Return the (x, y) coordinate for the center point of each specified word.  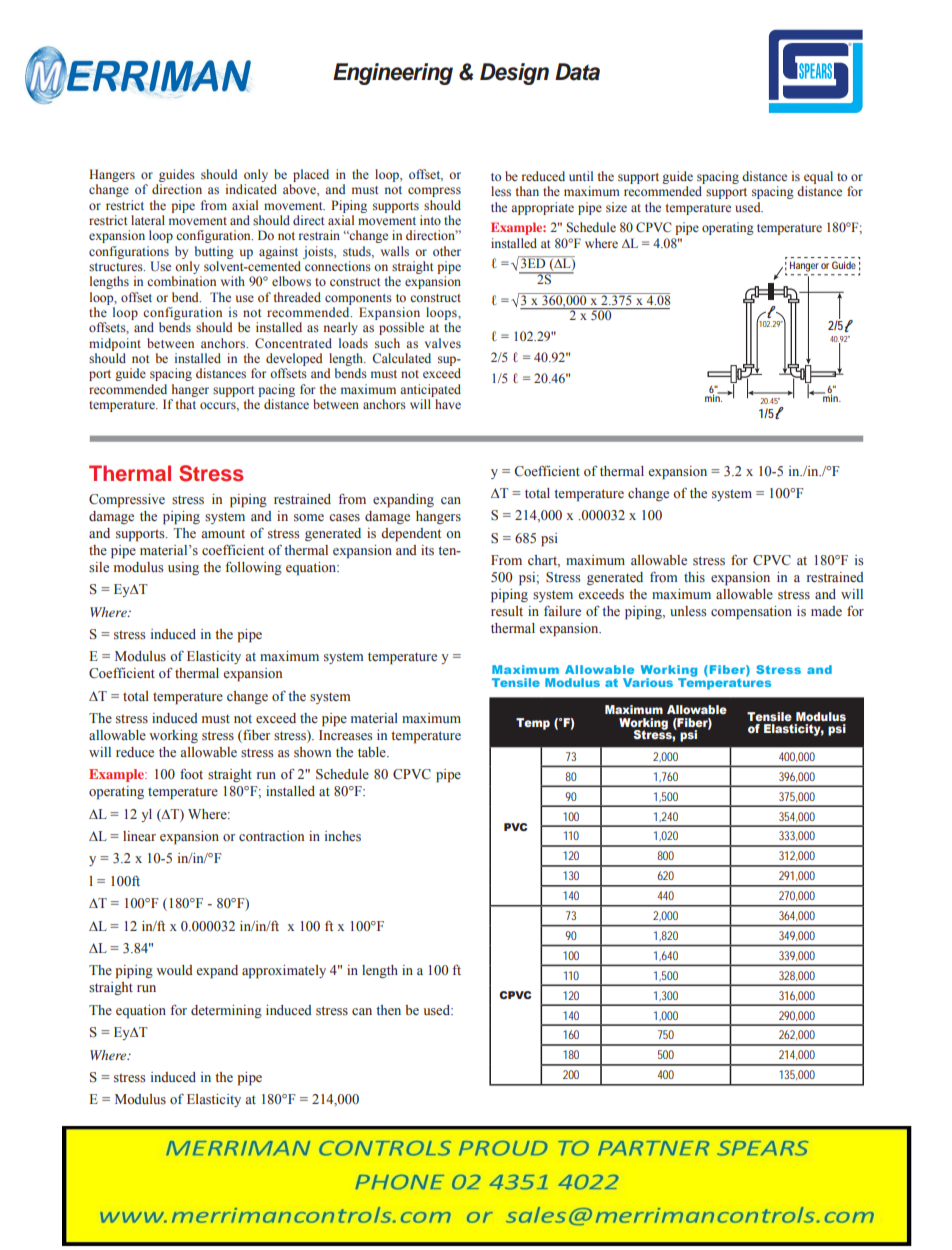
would (174, 970)
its (427, 550)
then (388, 1010)
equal (818, 177)
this (694, 577)
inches (343, 836)
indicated (251, 189)
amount (223, 534)
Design (514, 74)
